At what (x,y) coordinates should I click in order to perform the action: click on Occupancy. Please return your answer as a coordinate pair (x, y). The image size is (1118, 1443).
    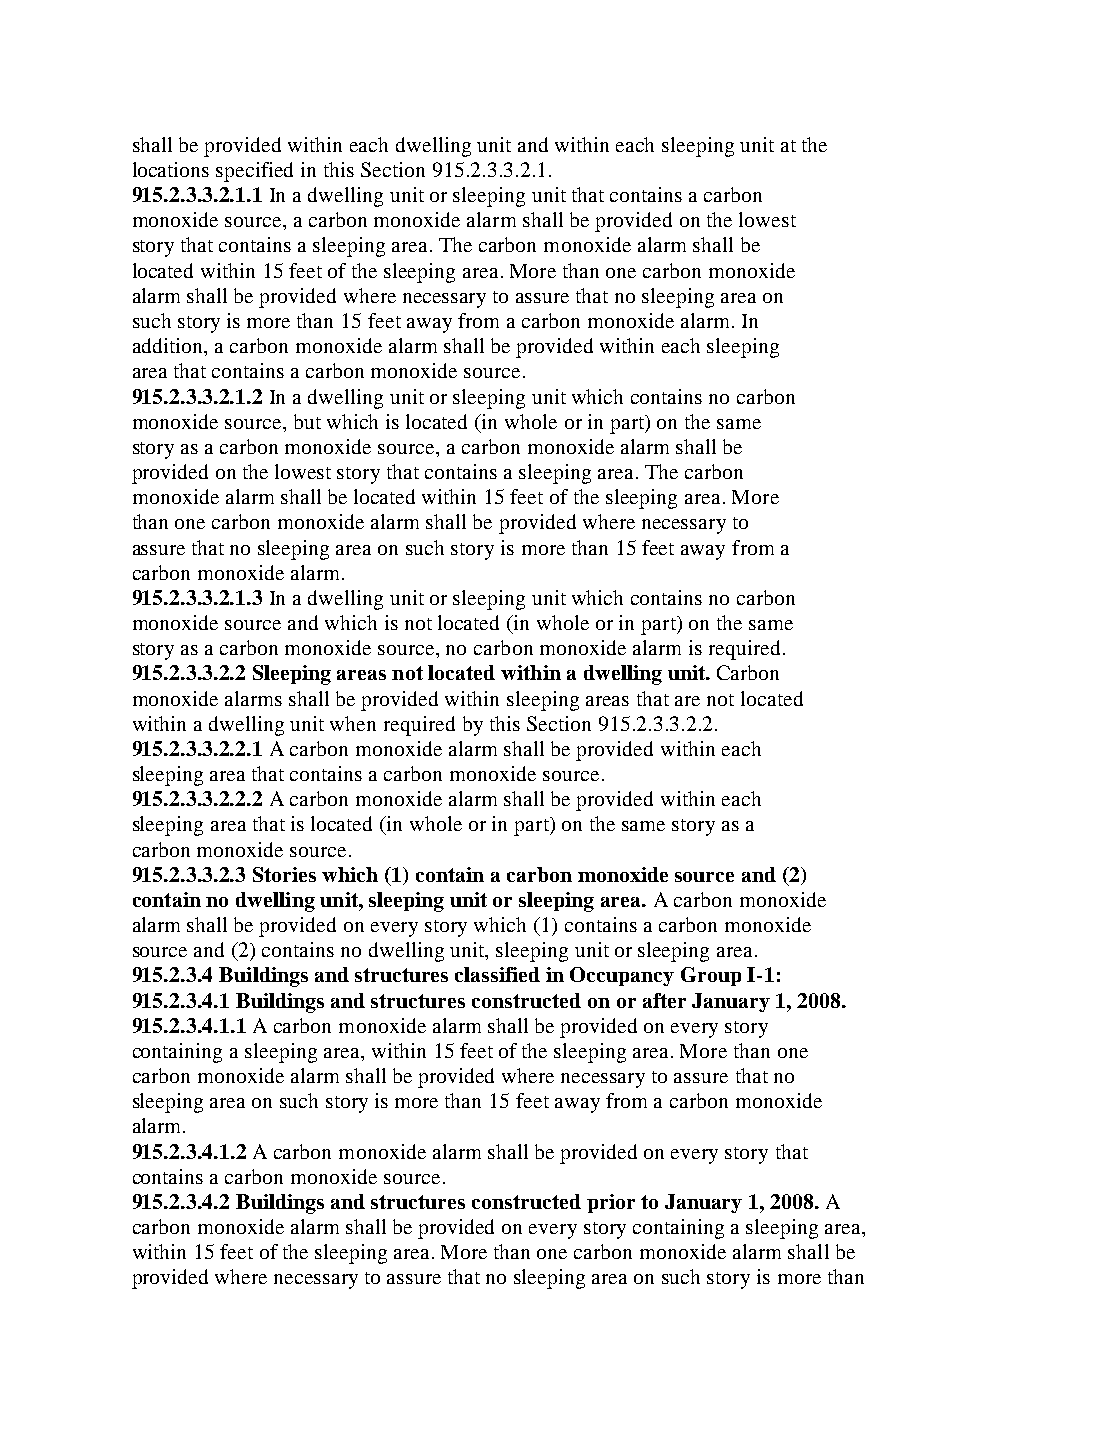
    Looking at the image, I should click on (622, 976).
